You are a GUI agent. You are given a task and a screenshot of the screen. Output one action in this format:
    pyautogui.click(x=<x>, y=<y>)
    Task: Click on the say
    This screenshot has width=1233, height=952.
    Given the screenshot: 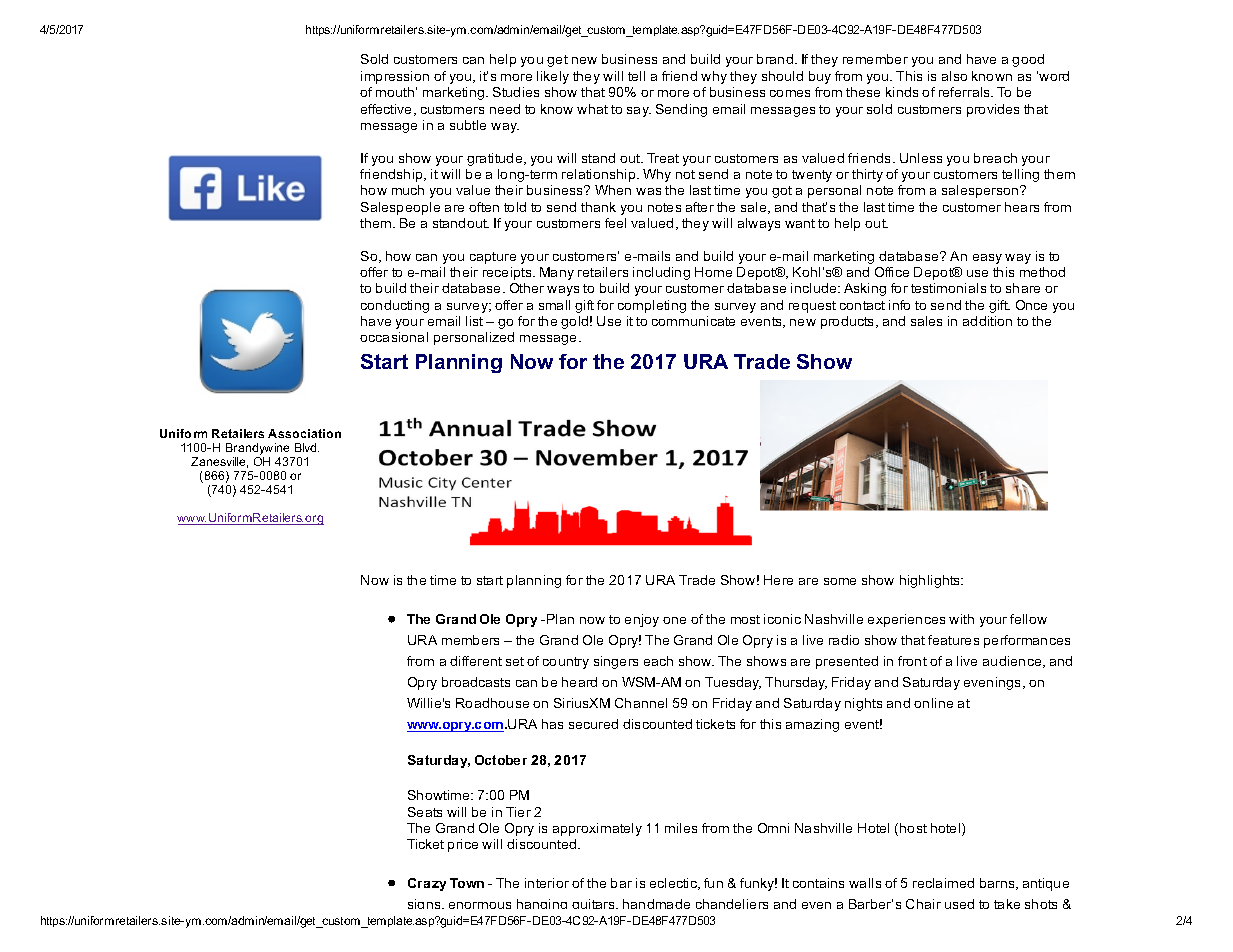 What is the action you would take?
    pyautogui.click(x=639, y=112)
